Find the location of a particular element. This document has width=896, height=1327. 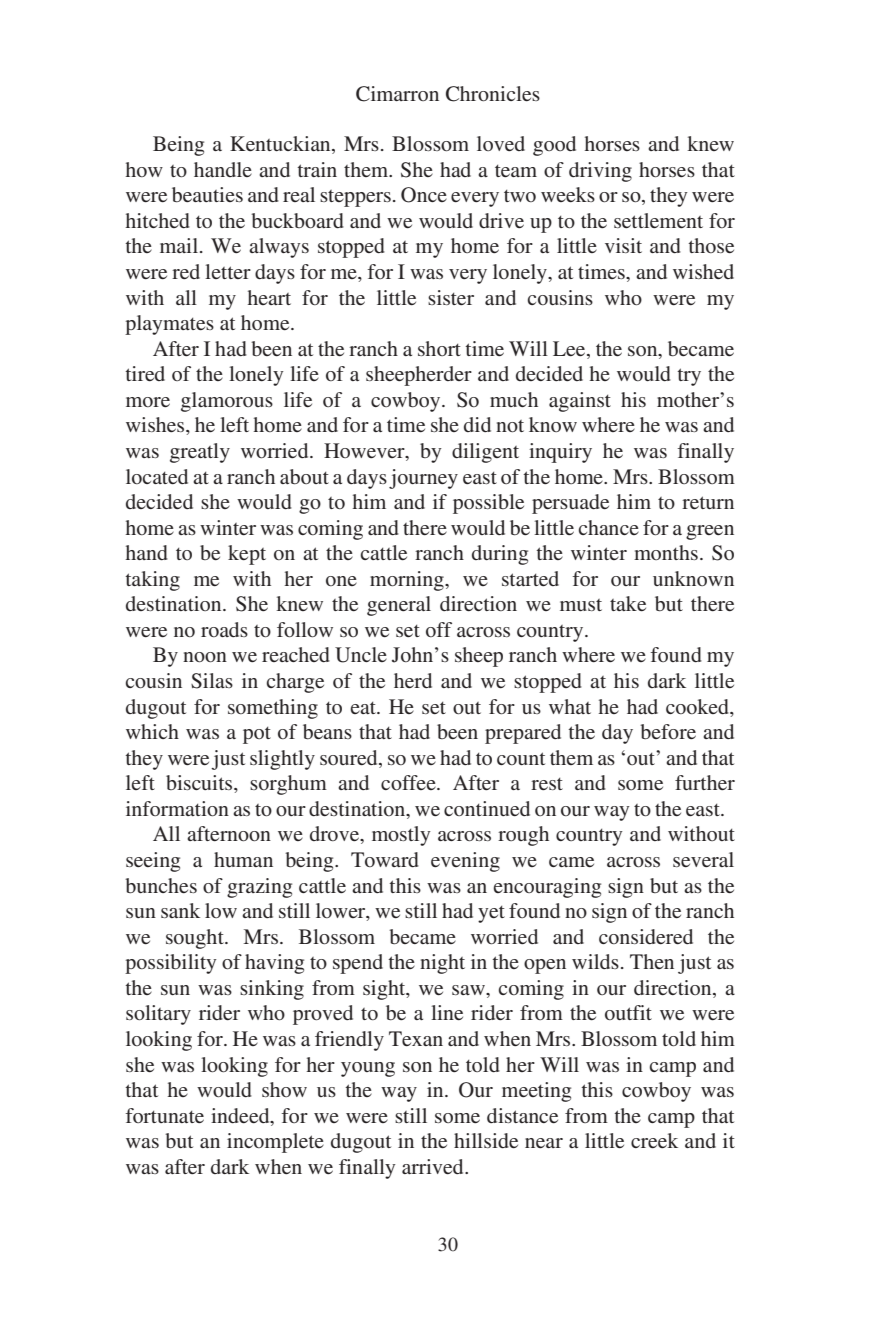

beauties is located at coordinates (207, 195).
